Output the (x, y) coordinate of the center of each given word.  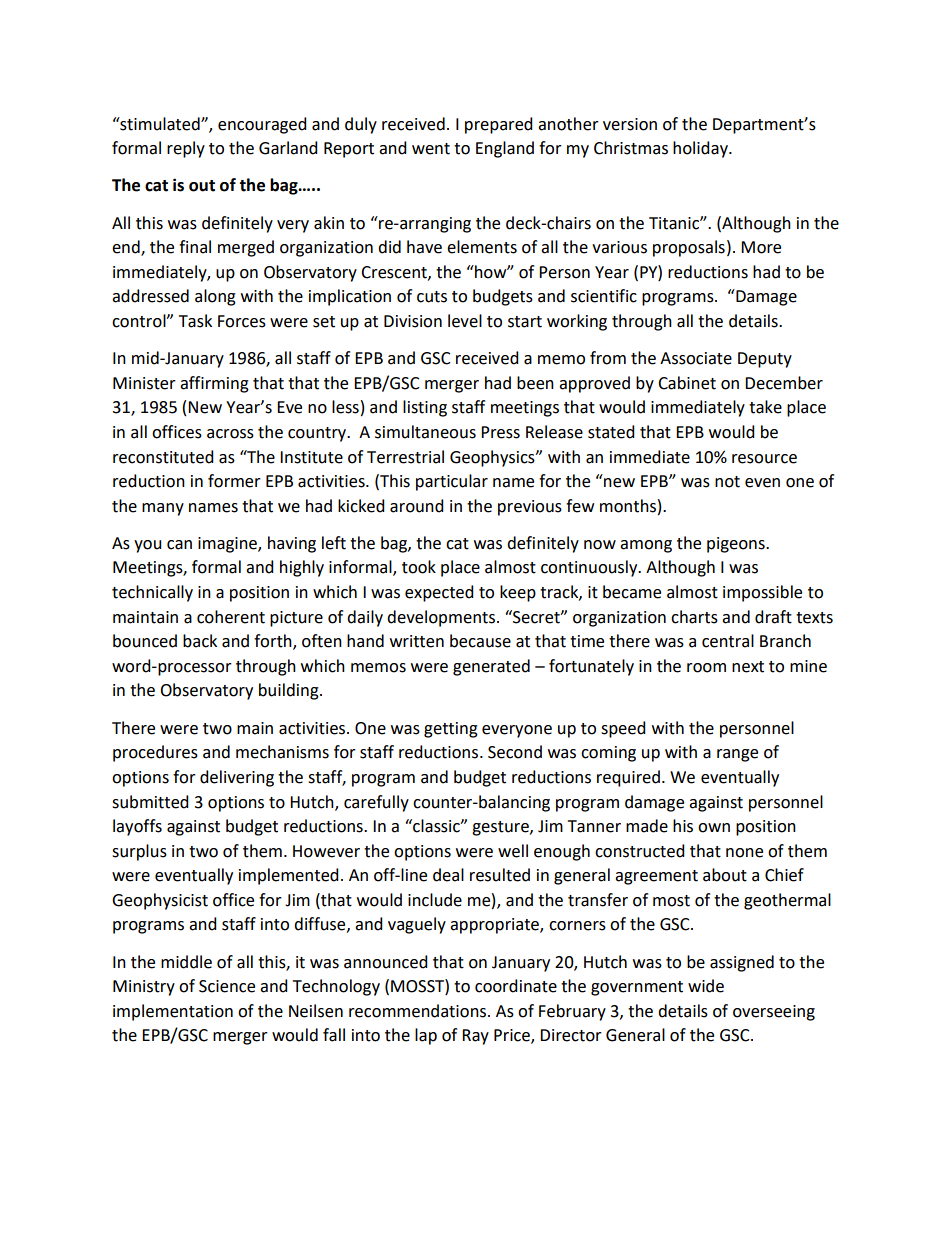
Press (500, 432)
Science (227, 986)
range (737, 755)
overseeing (774, 1013)
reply (186, 149)
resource (764, 459)
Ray (475, 1037)
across (230, 434)
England (505, 149)
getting (451, 730)
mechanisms (282, 752)
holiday (701, 149)
